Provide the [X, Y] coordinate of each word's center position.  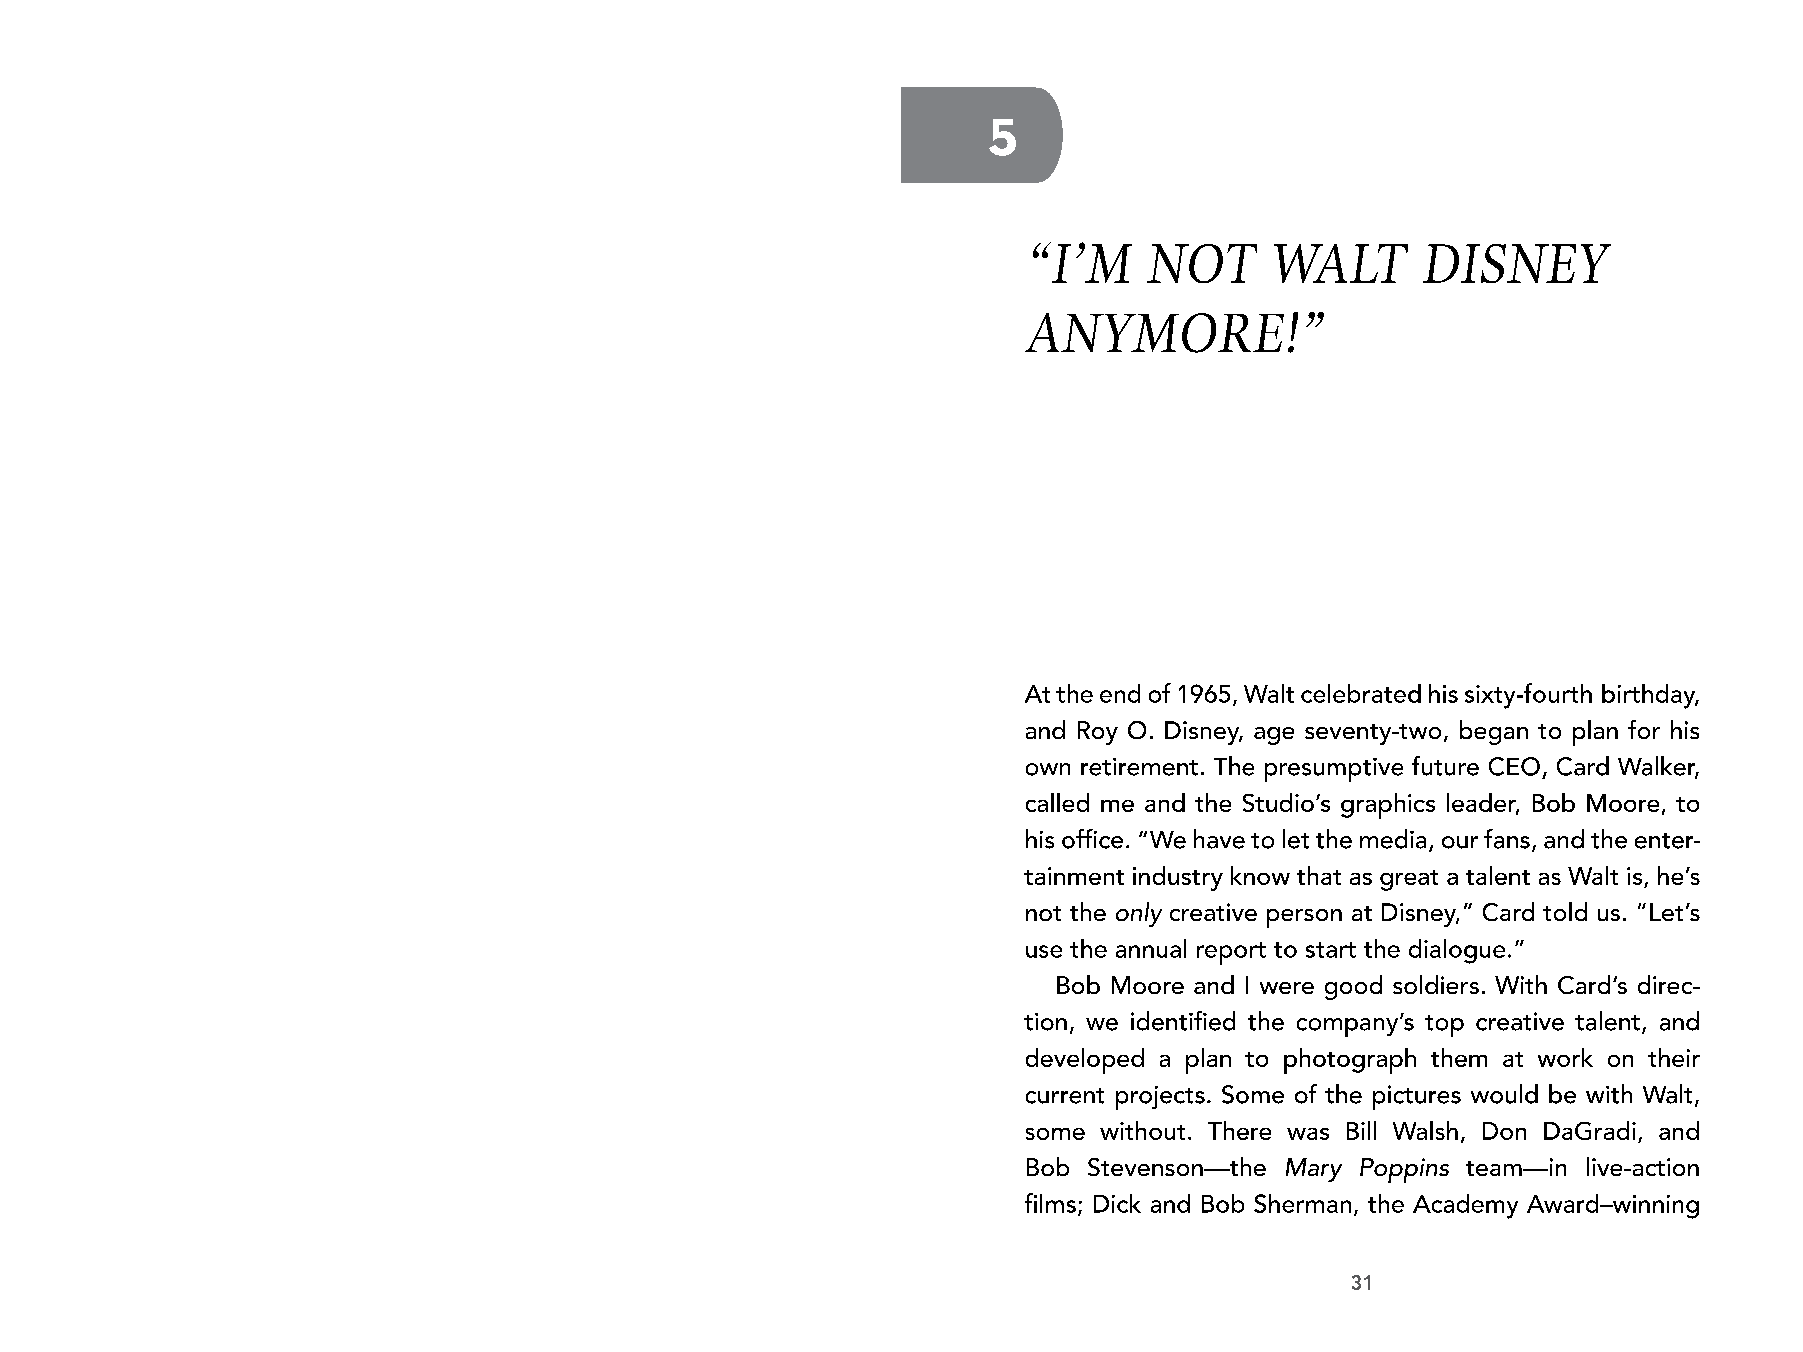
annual [1151, 948]
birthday [1650, 696]
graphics [1388, 806]
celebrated [1361, 693]
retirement [1139, 767]
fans [1507, 839]
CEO [1514, 766]
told [1565, 911]
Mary [1314, 1170]
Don [1504, 1131]
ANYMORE [1154, 333]
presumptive [1334, 770]
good [1353, 987]
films [1050, 1203]
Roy [1098, 733]
